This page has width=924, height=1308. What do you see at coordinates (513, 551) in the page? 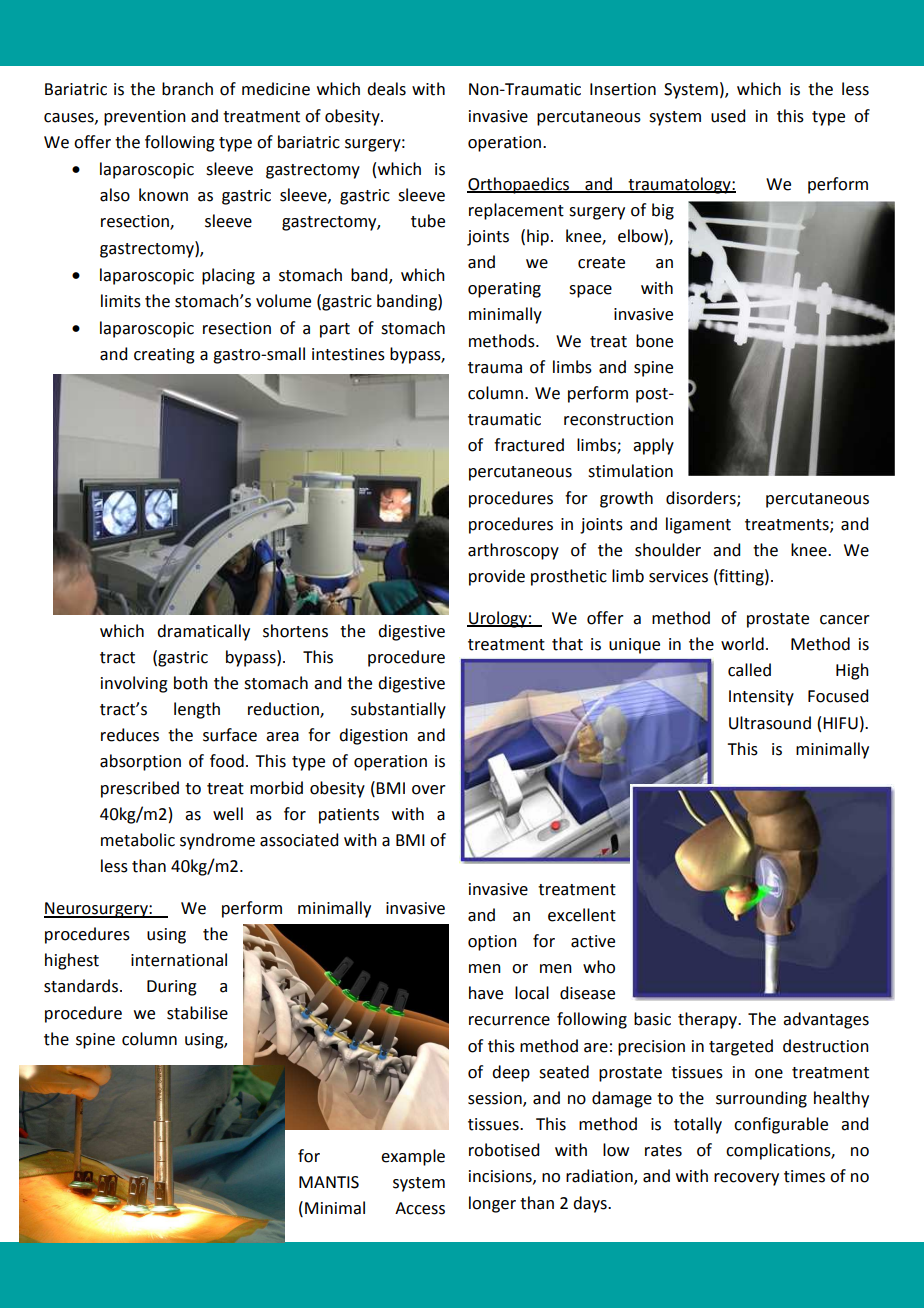
I see `arthroscopy` at bounding box center [513, 551].
